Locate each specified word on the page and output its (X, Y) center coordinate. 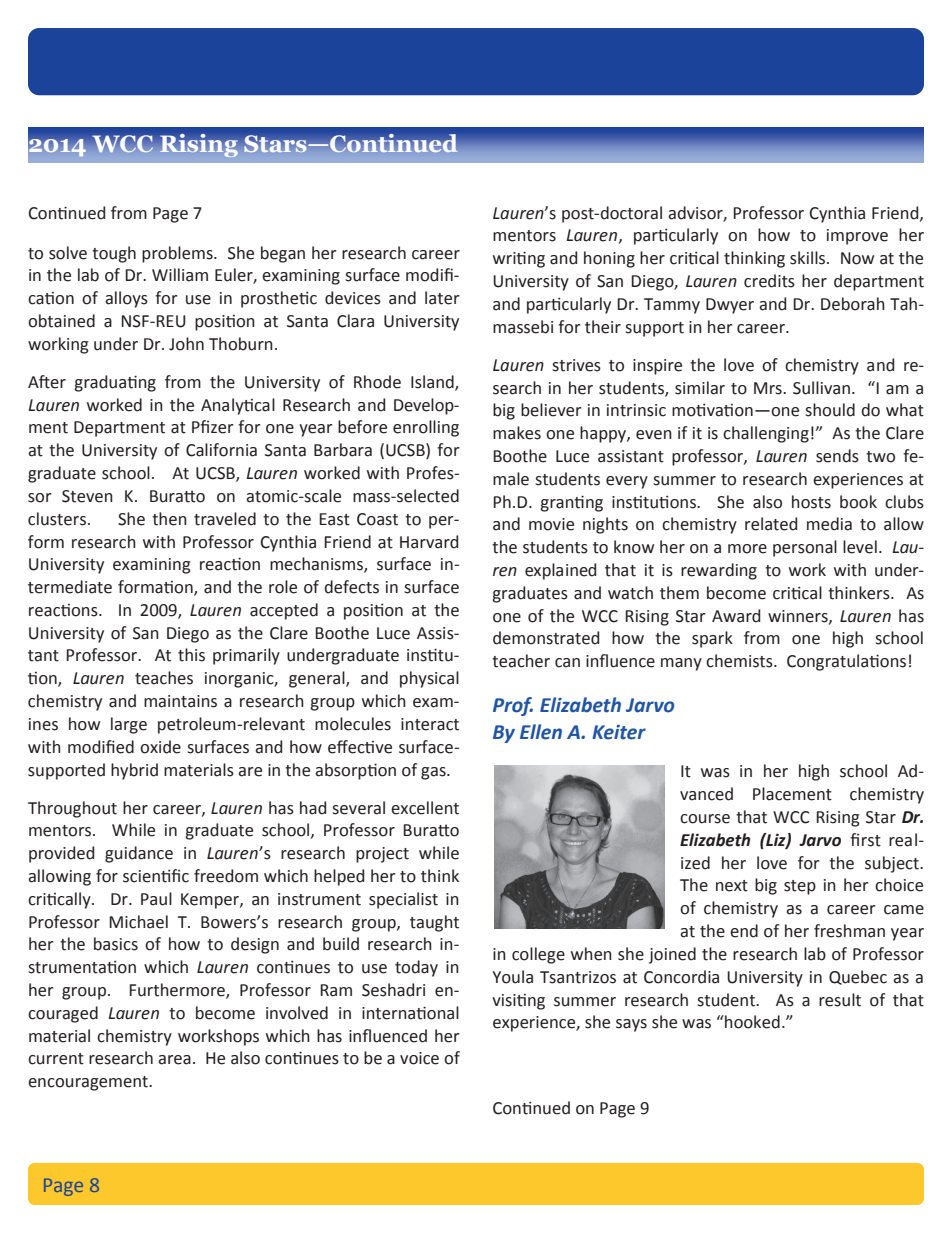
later (442, 298)
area (174, 1060)
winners (799, 617)
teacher (521, 661)
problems (178, 254)
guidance (139, 854)
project (382, 855)
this (191, 655)
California (221, 450)
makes (517, 433)
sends (837, 456)
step (800, 887)
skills (809, 258)
